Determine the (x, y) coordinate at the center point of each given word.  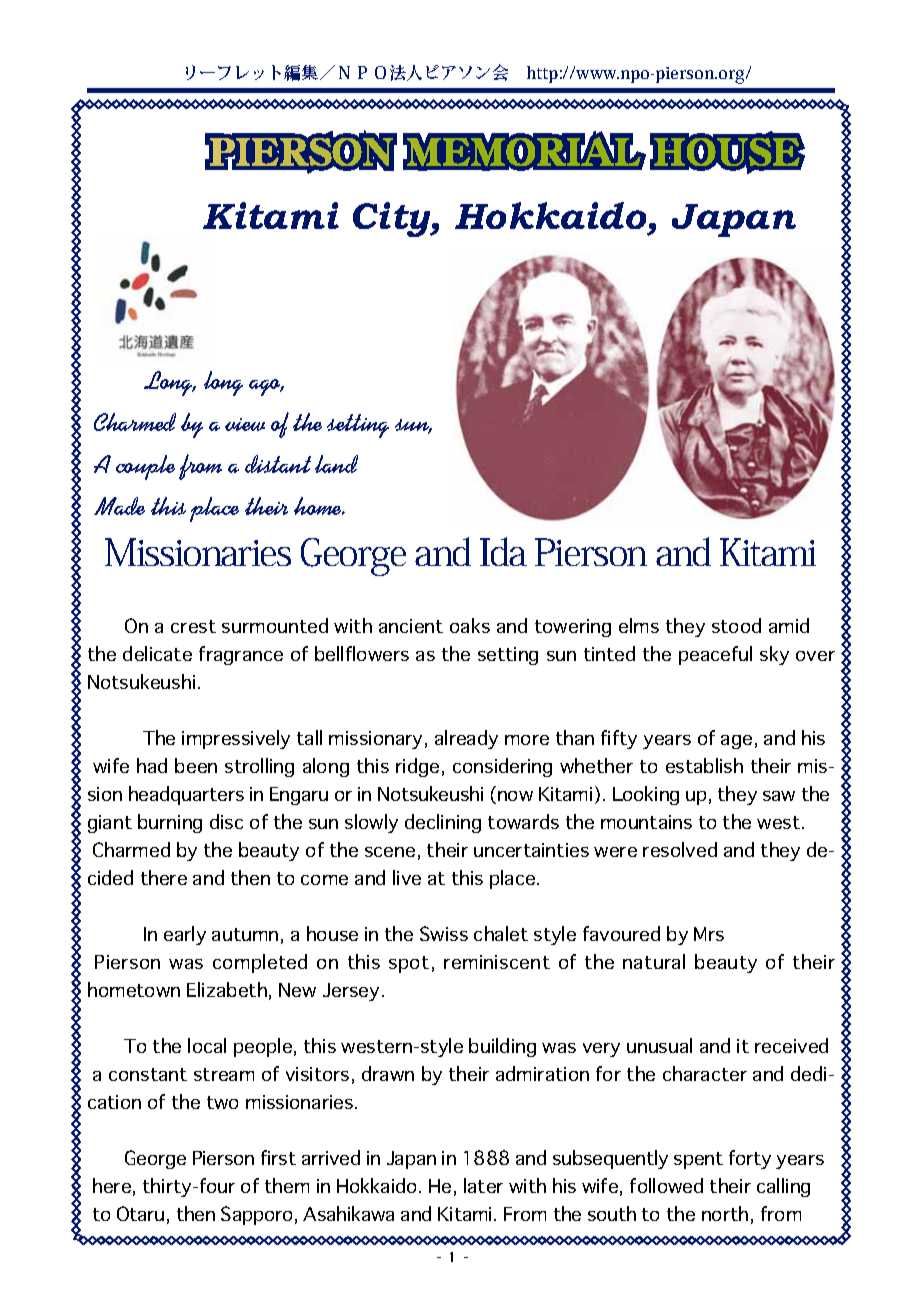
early (185, 935)
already (466, 739)
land (336, 464)
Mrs (709, 934)
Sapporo (256, 1215)
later (483, 1185)
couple (145, 467)
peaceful (715, 655)
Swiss (444, 933)
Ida (503, 551)
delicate (157, 653)
